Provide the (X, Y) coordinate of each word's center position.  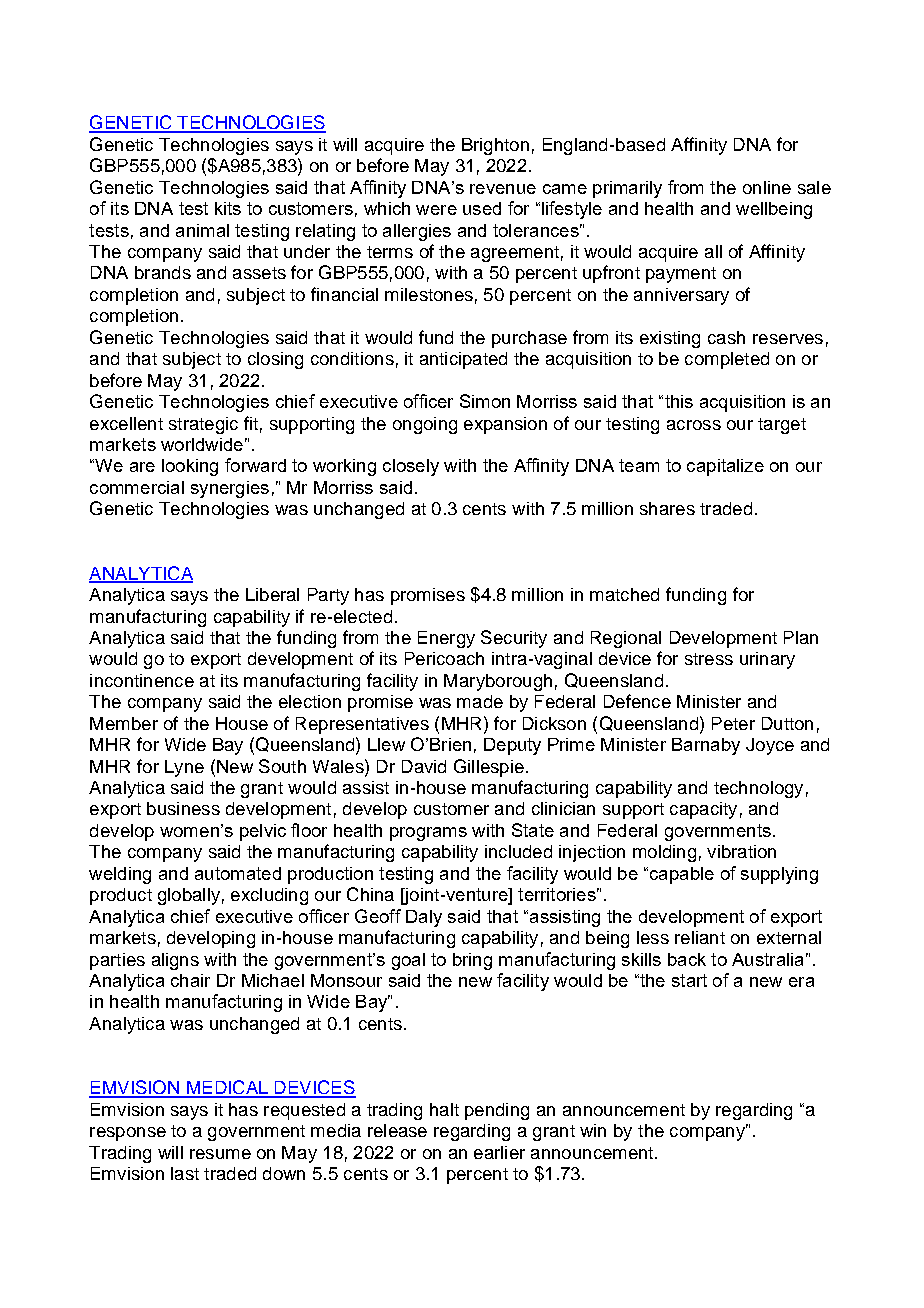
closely (411, 467)
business (183, 808)
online (767, 187)
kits (228, 208)
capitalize (725, 467)
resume (220, 1154)
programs (428, 834)
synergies (230, 489)
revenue (503, 189)
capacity (703, 810)
